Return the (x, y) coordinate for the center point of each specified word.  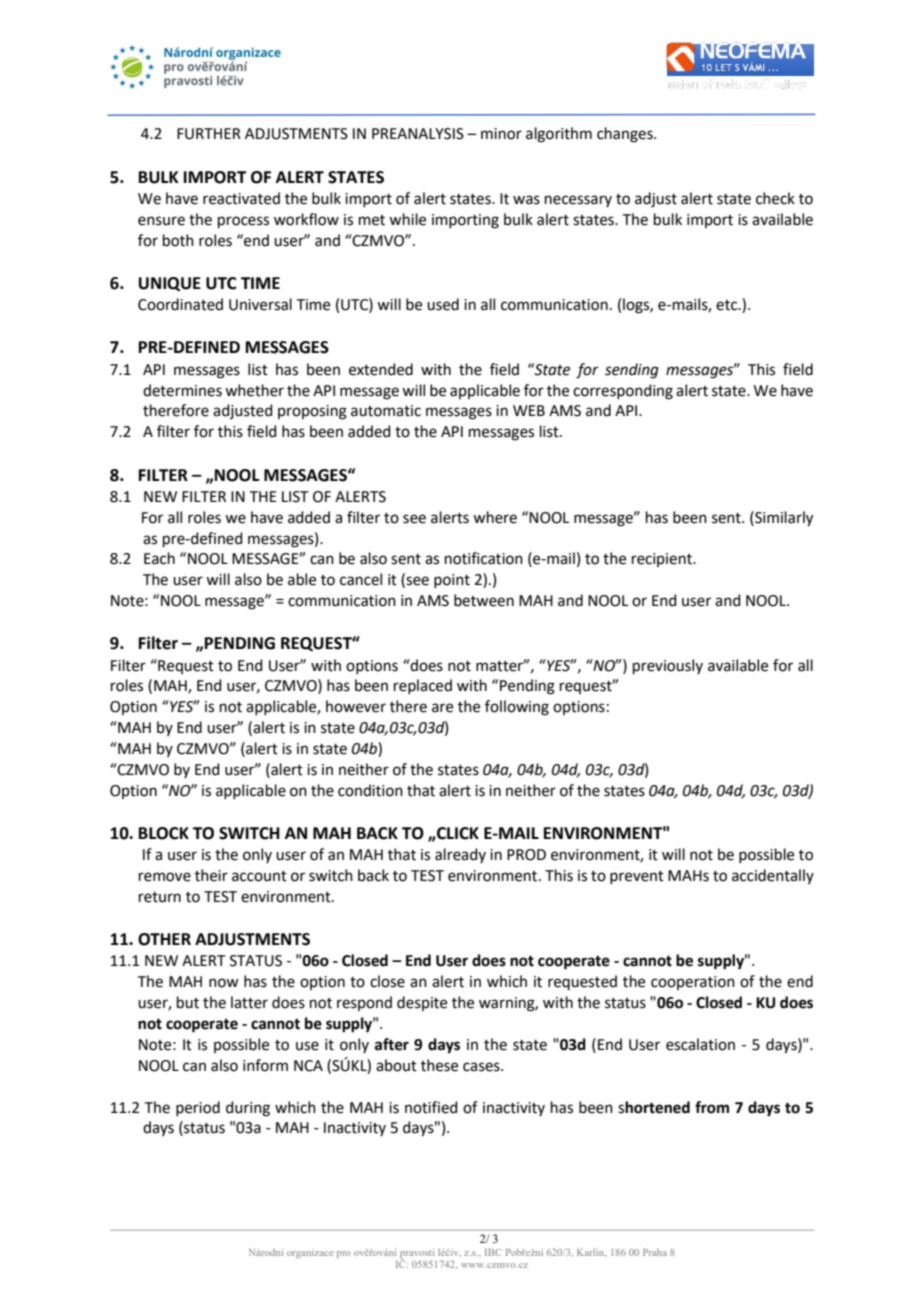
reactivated (241, 198)
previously (668, 666)
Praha (655, 1252)
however (356, 706)
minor (501, 134)
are (442, 708)
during (248, 1109)
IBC (493, 1252)
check (775, 198)
